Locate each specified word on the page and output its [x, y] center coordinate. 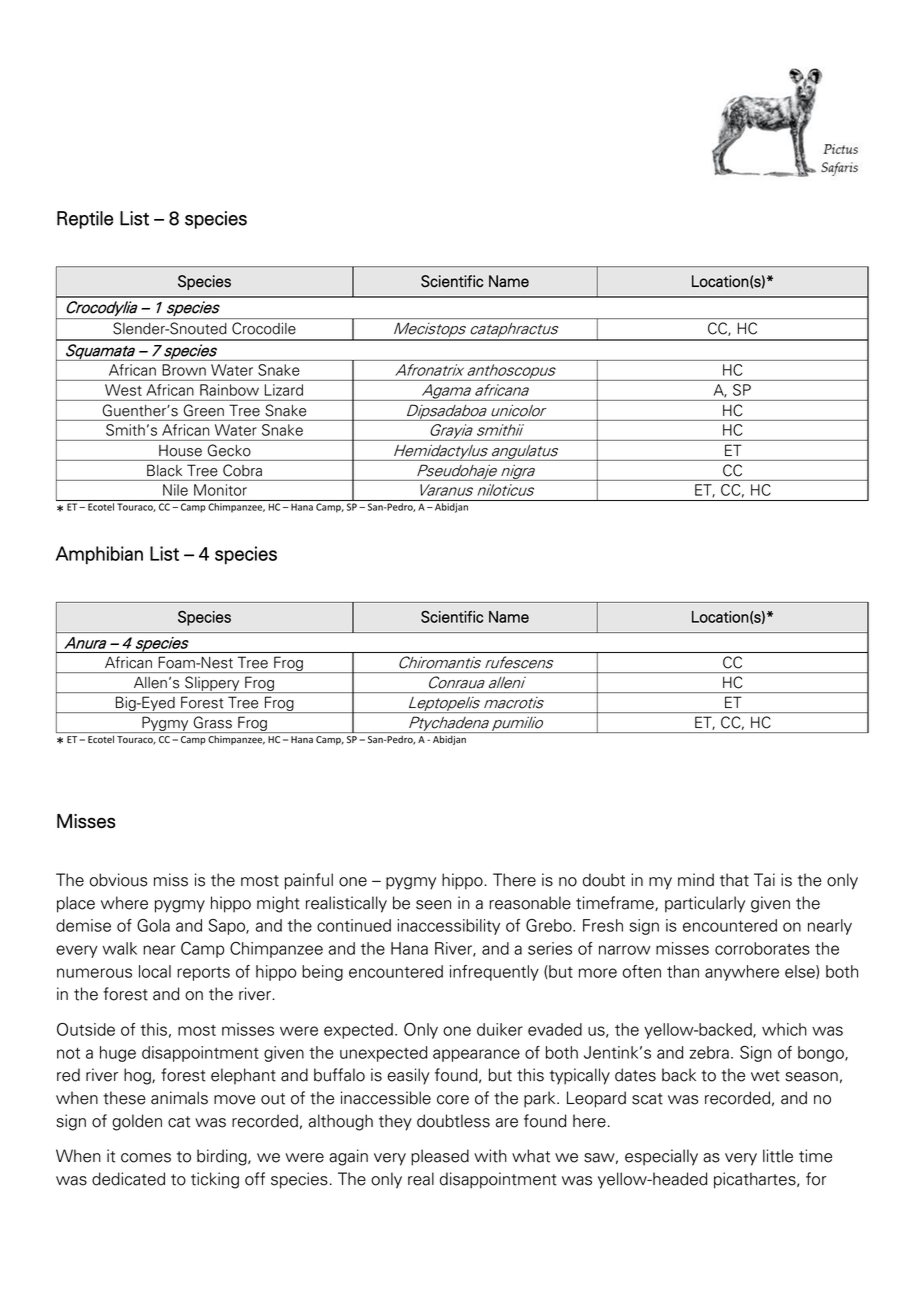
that [734, 880]
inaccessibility [448, 927]
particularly [705, 904]
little [778, 1156]
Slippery [212, 684]
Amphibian [99, 555]
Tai [764, 880]
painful [309, 881]
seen [433, 905]
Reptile [85, 220]
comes [146, 1158]
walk [120, 948]
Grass [213, 722]
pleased [440, 1157]
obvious [118, 880]
